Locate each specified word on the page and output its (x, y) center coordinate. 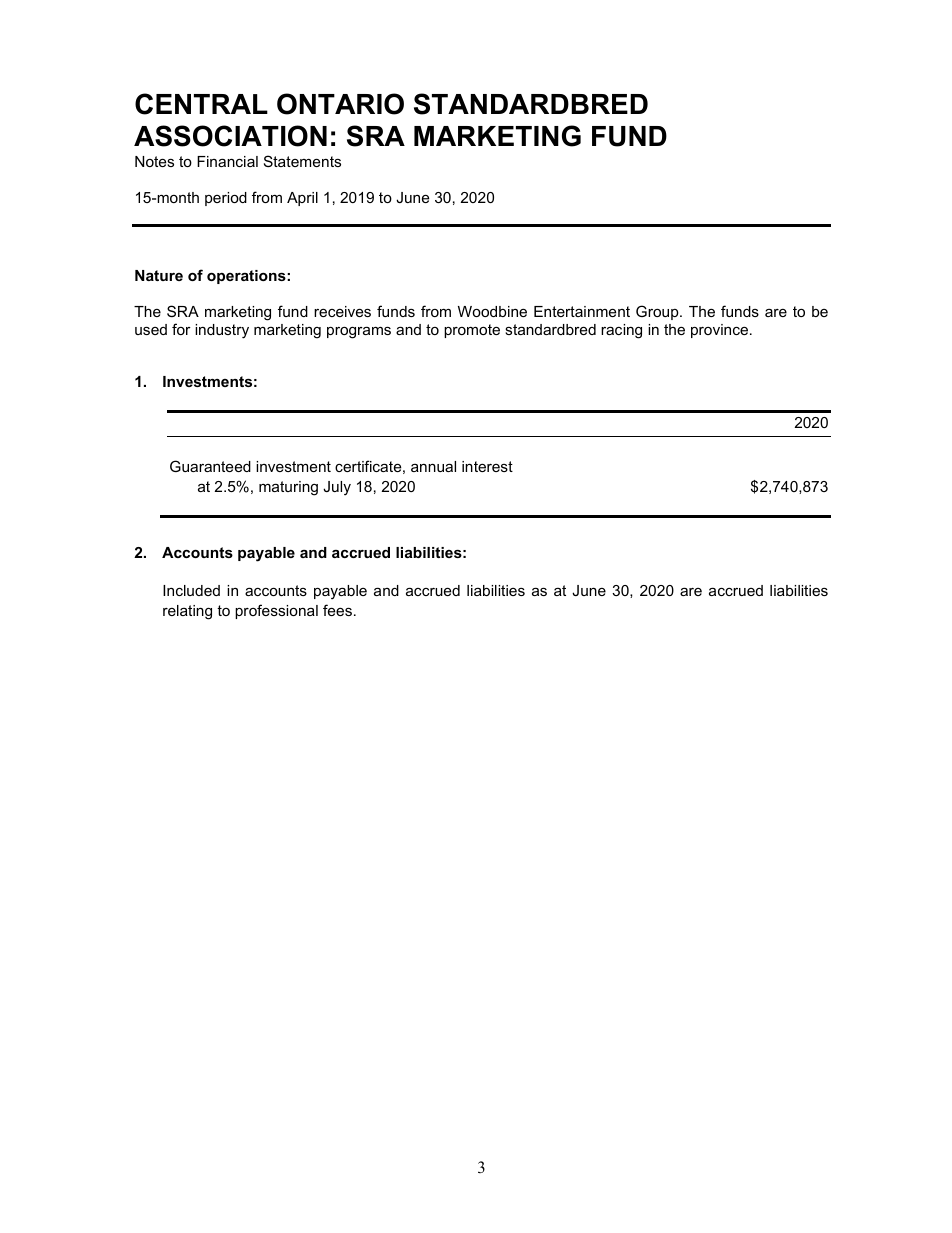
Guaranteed (210, 466)
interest (487, 466)
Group (658, 312)
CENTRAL (201, 104)
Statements (302, 161)
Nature (159, 275)
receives (342, 311)
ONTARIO (340, 104)
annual (433, 466)
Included (191, 590)
